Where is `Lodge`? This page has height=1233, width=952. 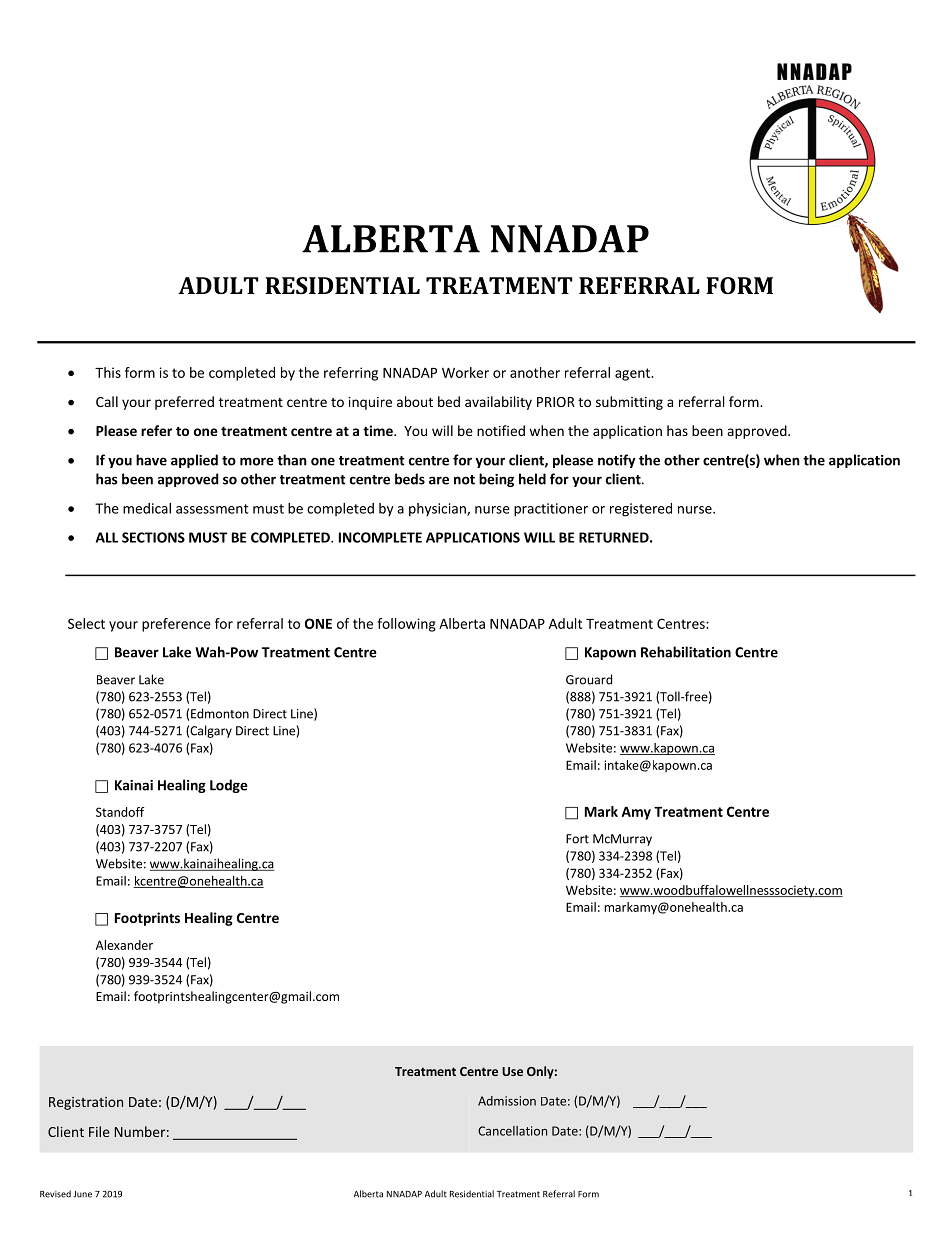 Lodge is located at coordinates (229, 786).
